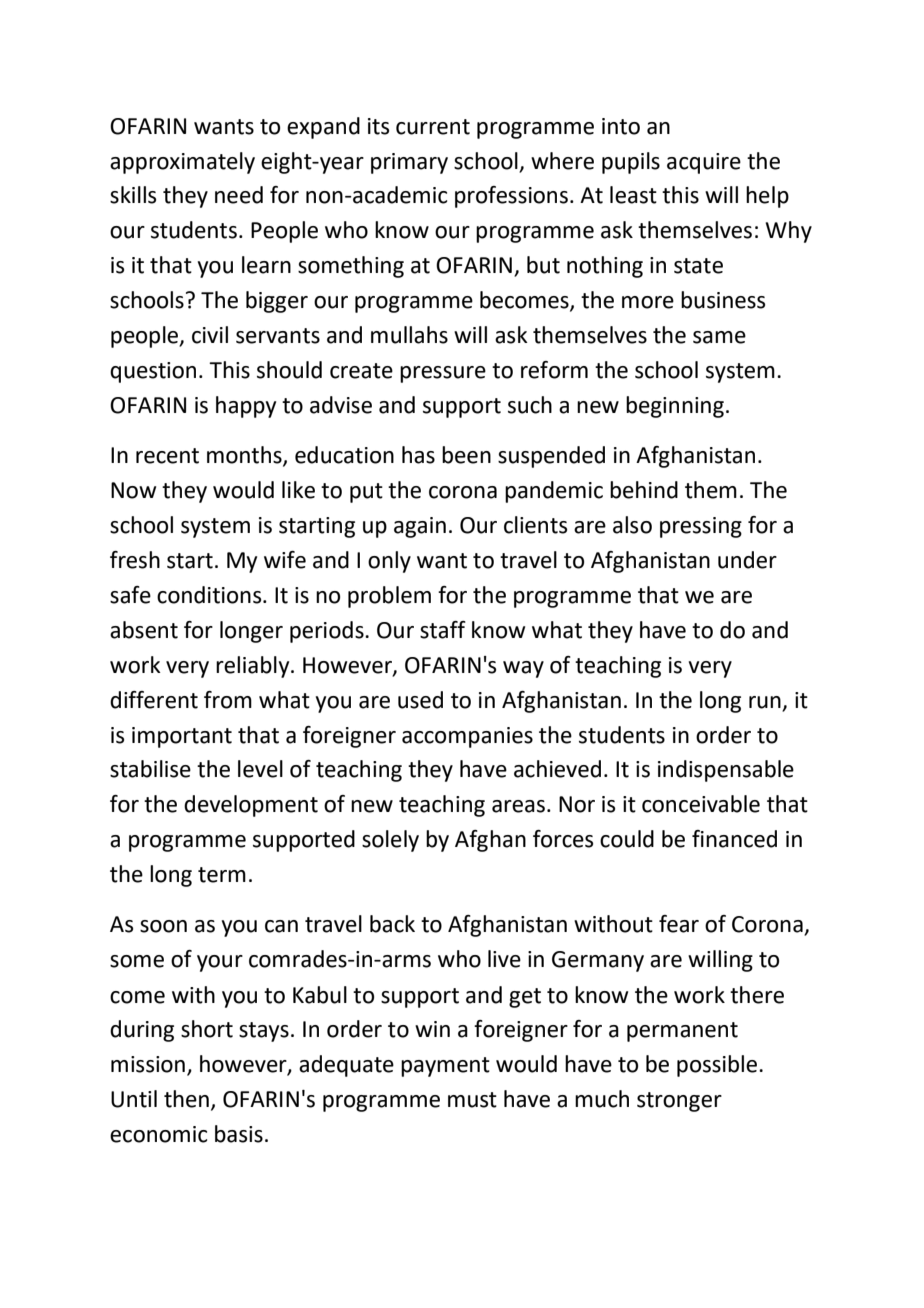  What do you see at coordinates (390, 841) in the screenshot?
I see `solely` at bounding box center [390, 841].
